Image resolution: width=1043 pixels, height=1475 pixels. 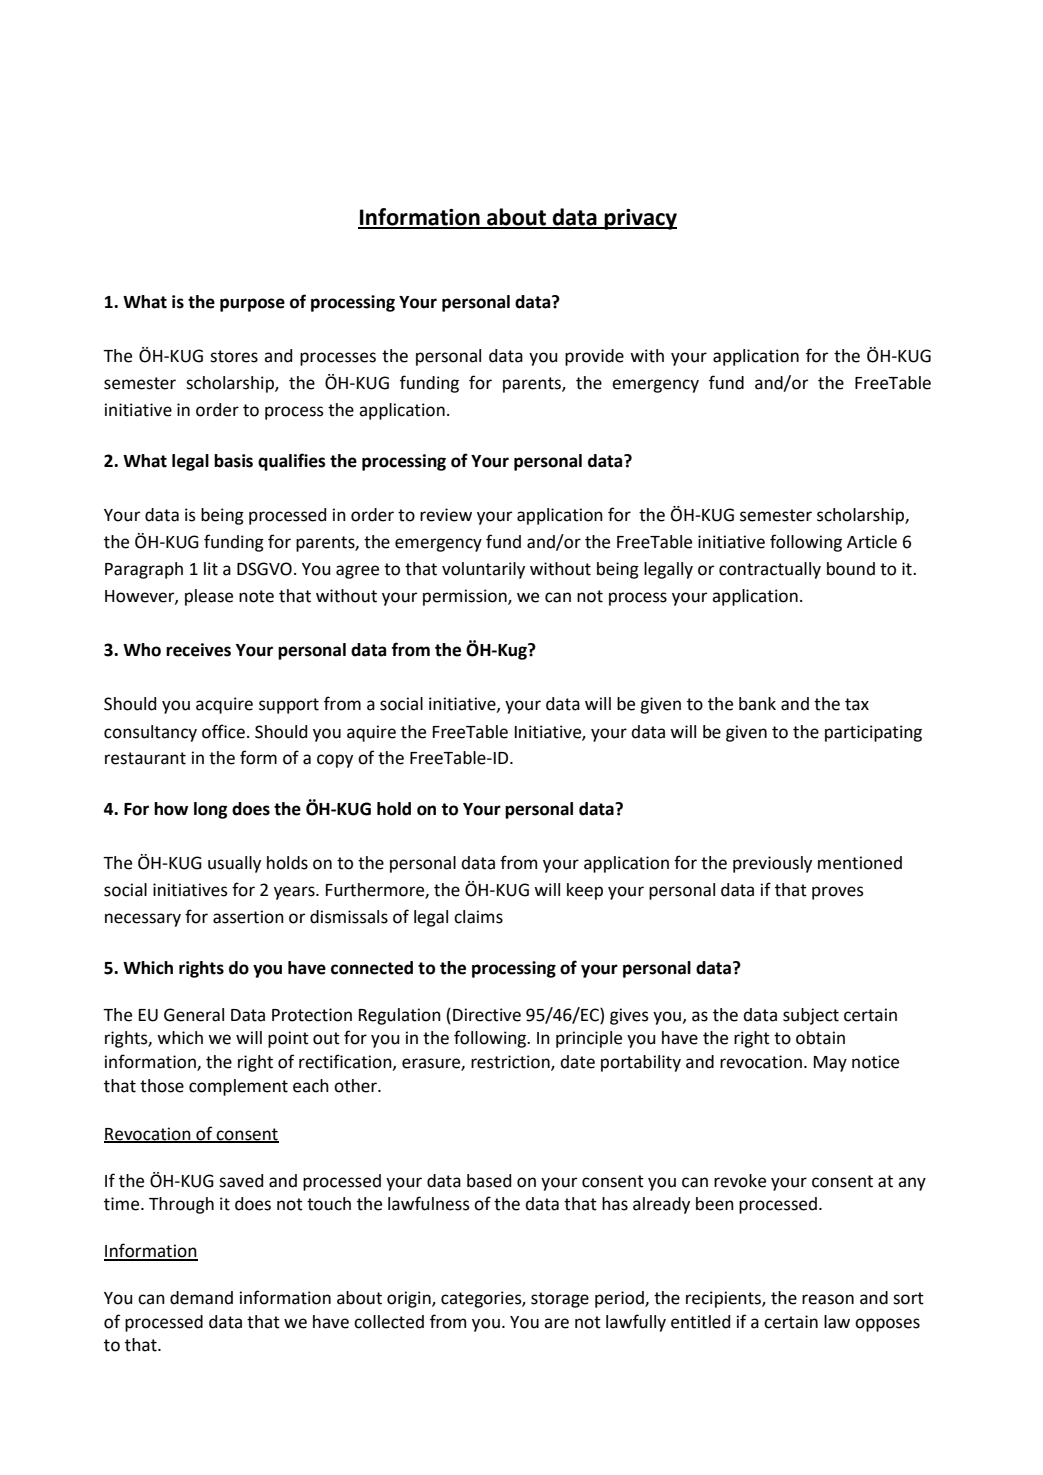 I want to click on Article, so click(x=872, y=542).
